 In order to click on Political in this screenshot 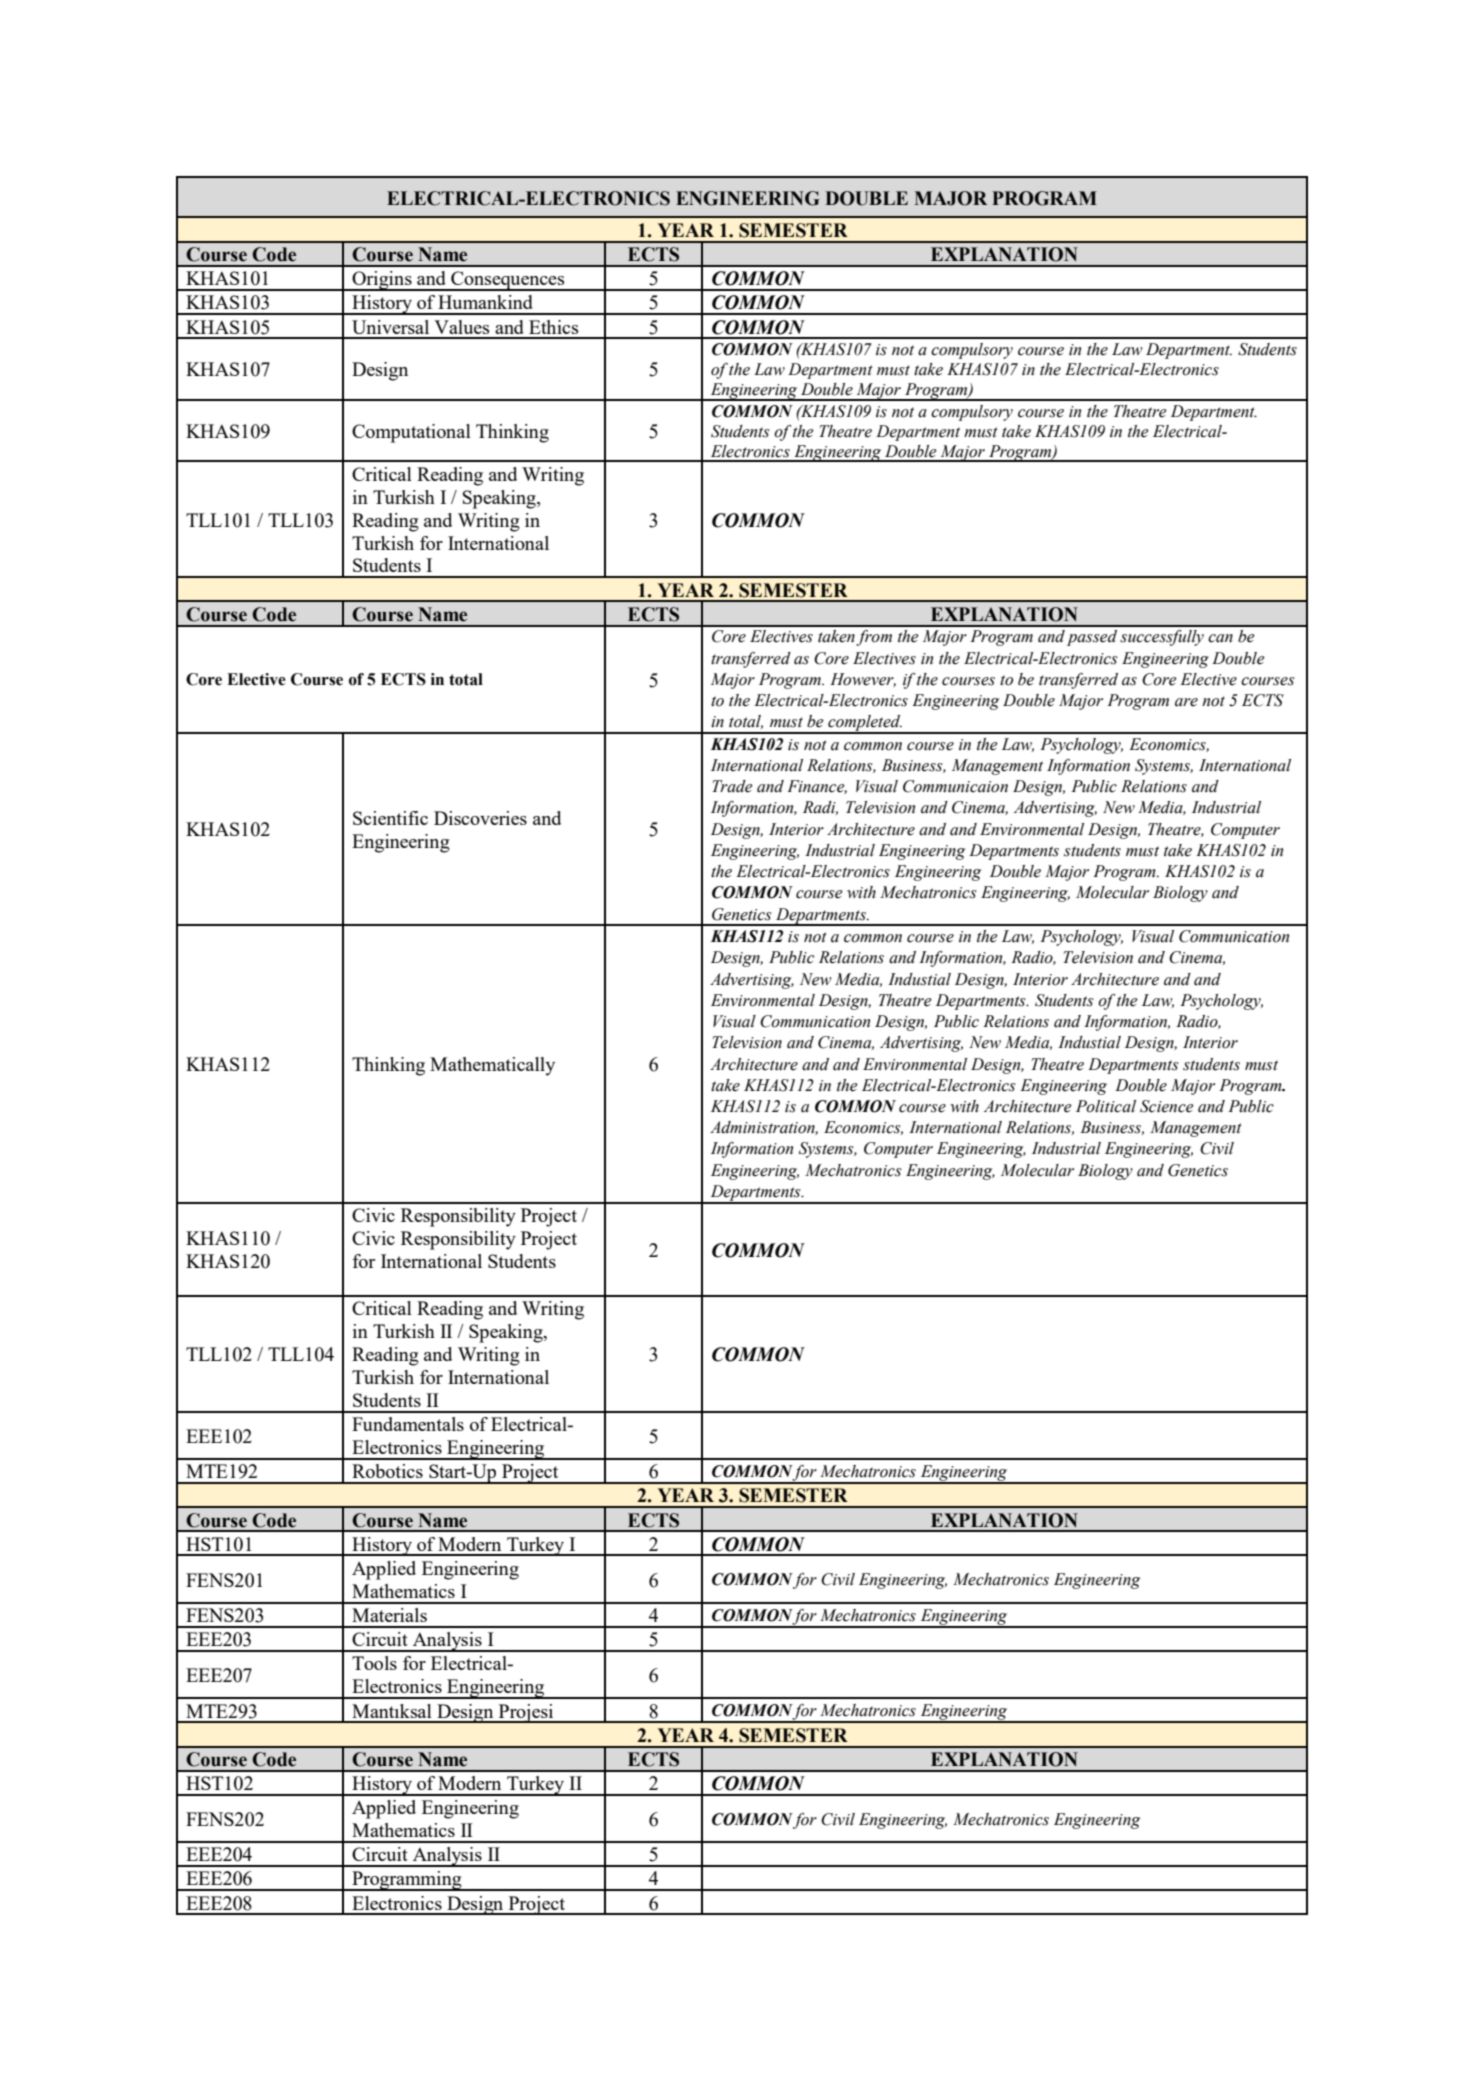, I will do `click(1106, 1106)`.
